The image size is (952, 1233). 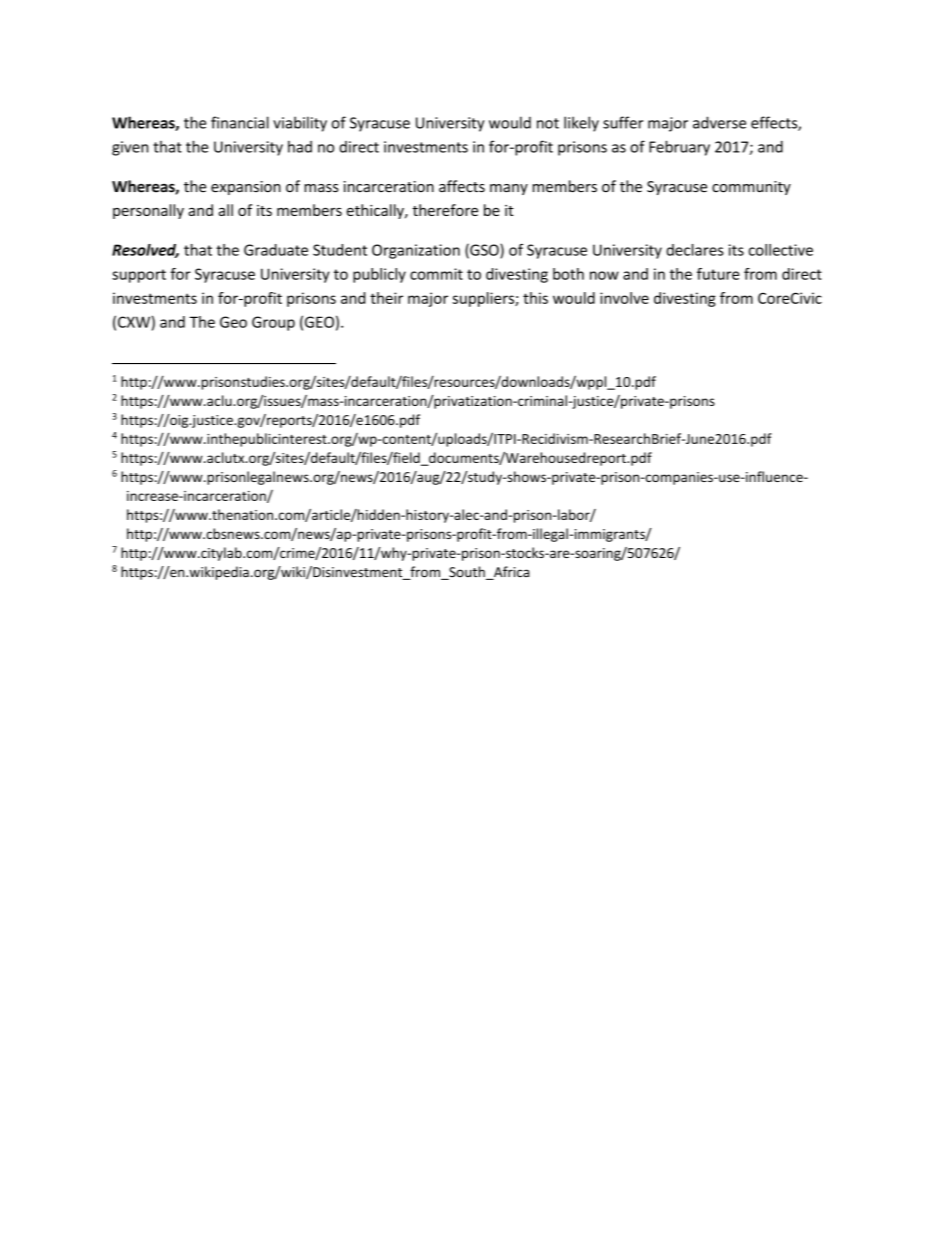 I want to click on their, so click(x=386, y=298).
